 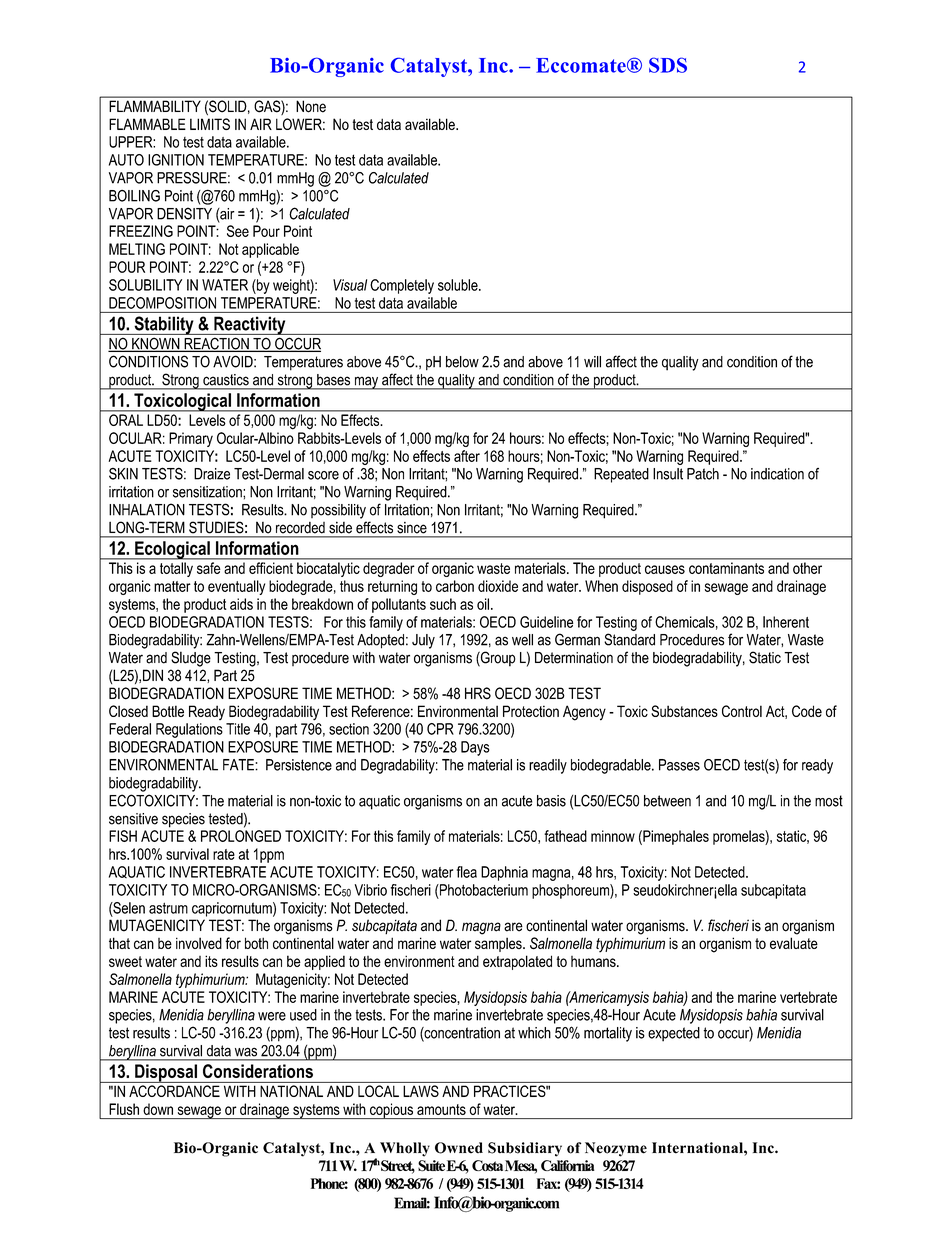 I want to click on involved, so click(x=199, y=943).
